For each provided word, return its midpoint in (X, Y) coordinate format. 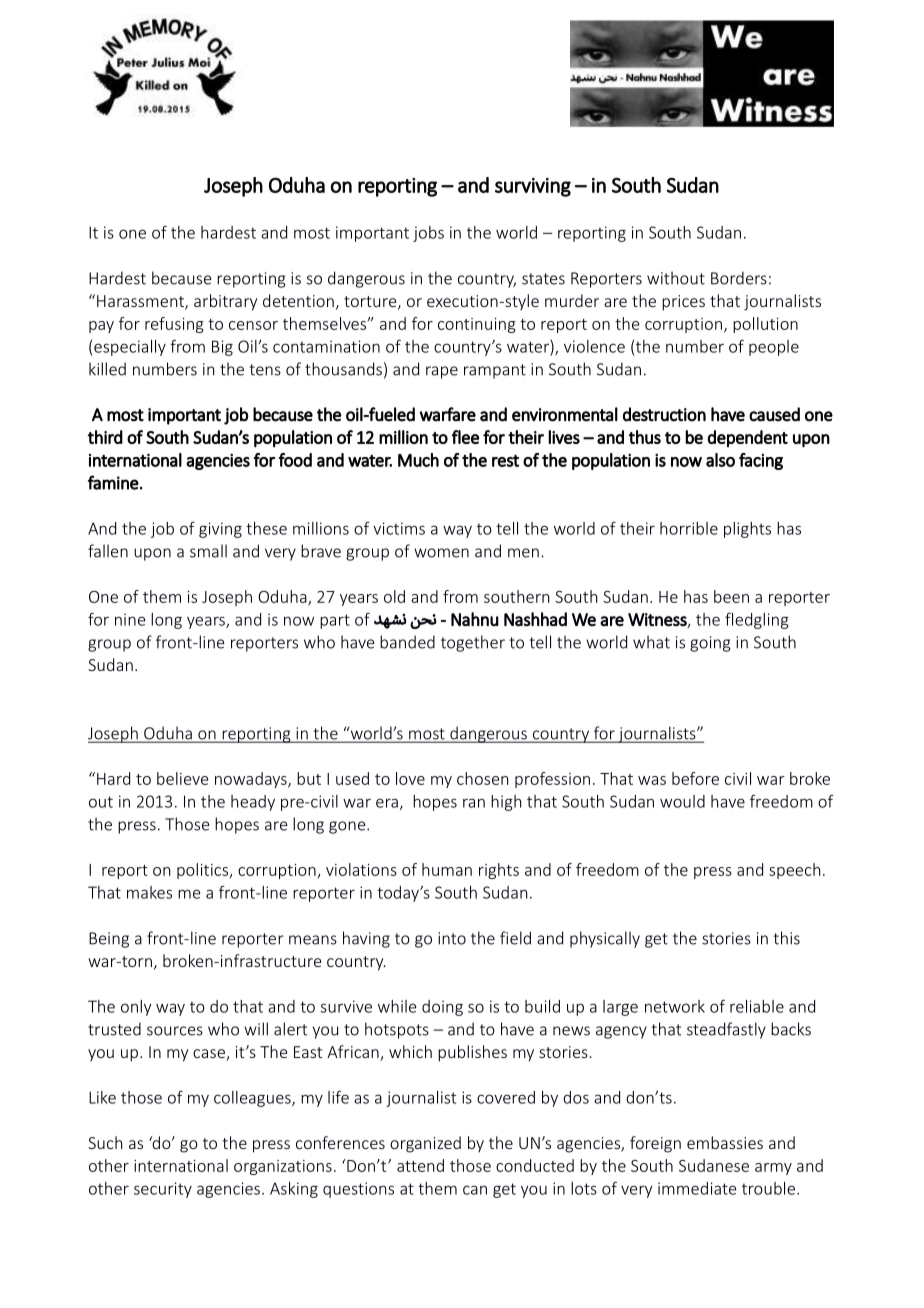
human (447, 869)
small (208, 551)
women (441, 553)
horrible (689, 528)
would (682, 801)
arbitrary (225, 302)
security (163, 1190)
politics (204, 871)
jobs (428, 234)
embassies (725, 1142)
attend (420, 1165)
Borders (739, 278)
